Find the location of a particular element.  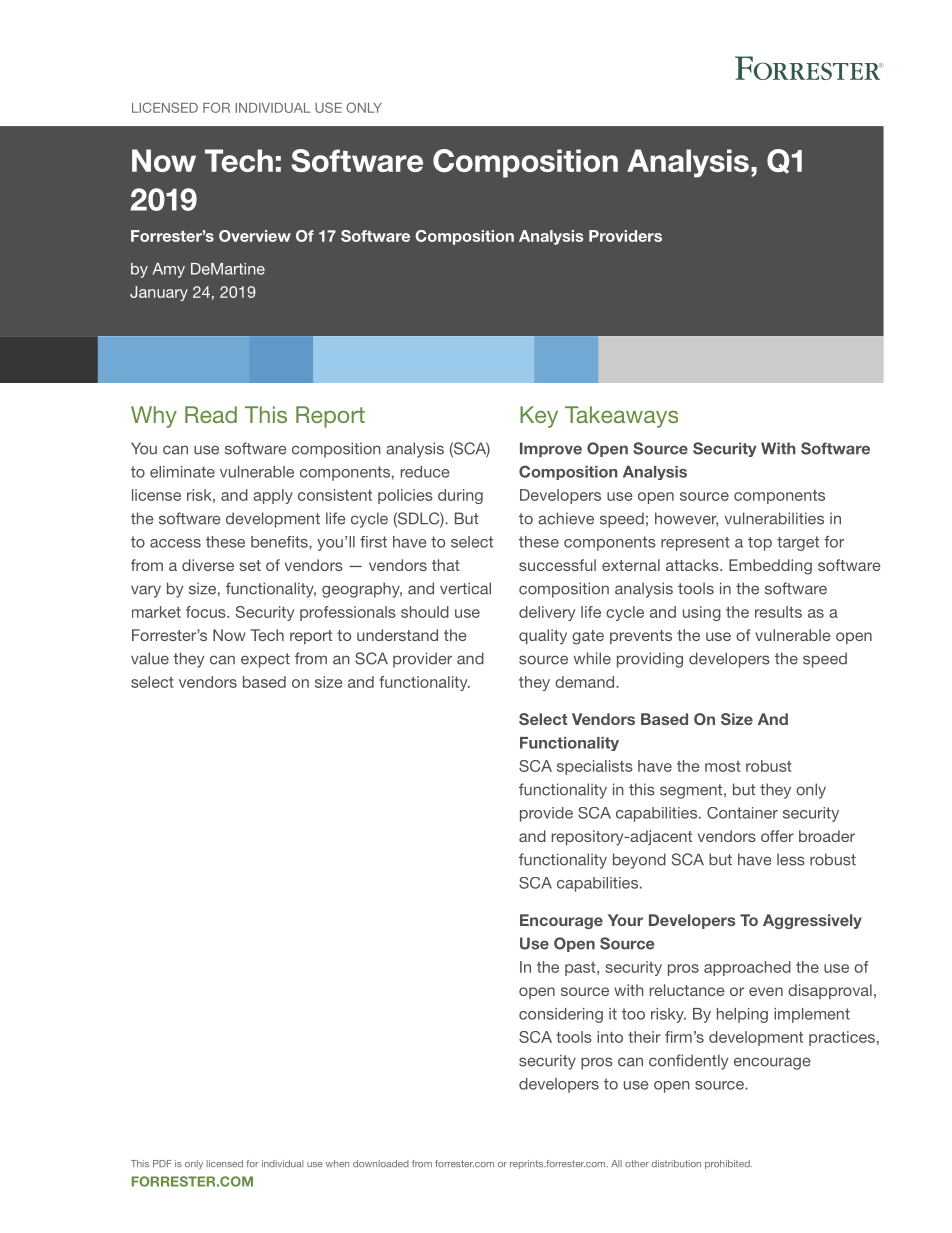

apply is located at coordinates (273, 496).
